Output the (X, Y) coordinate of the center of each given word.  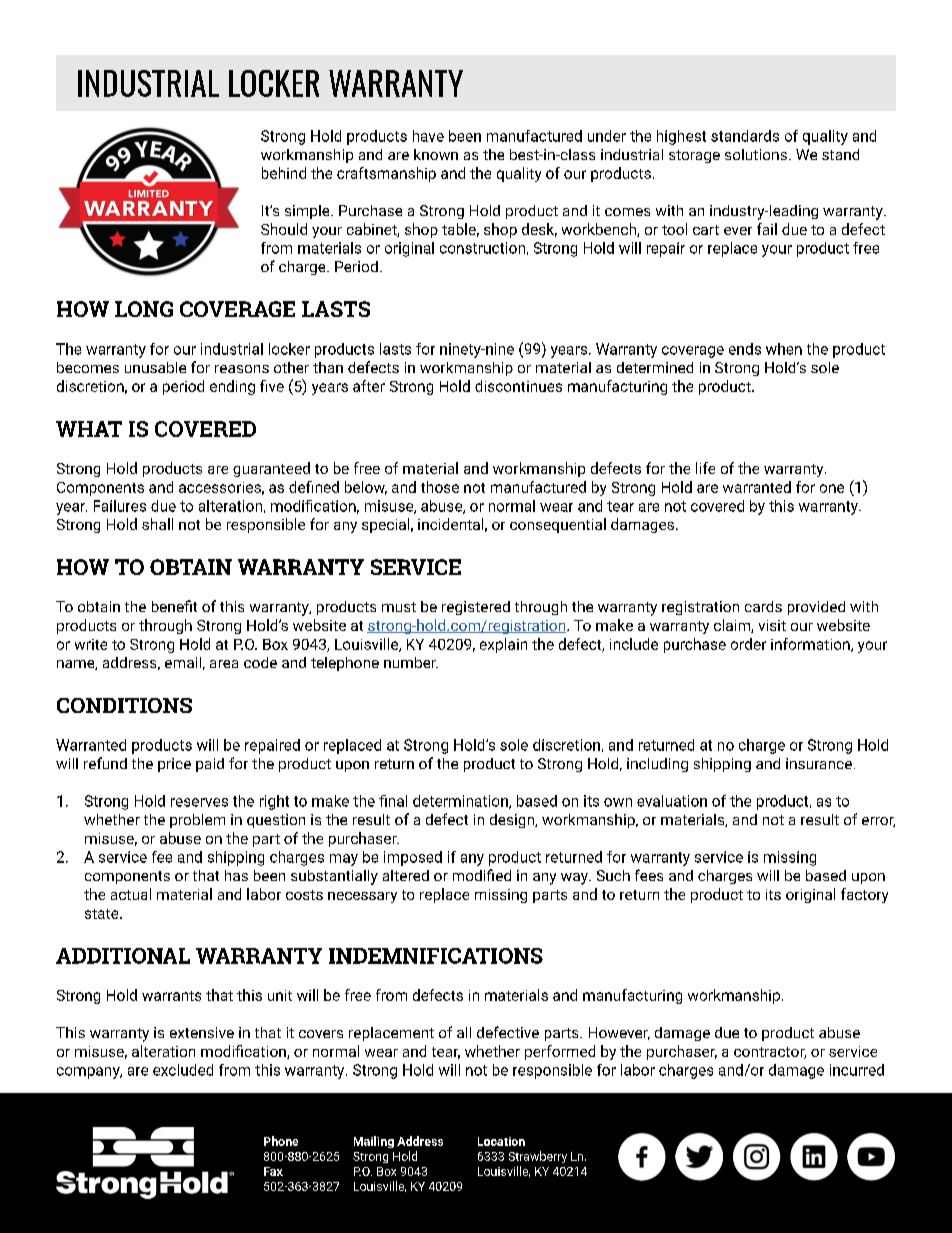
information (811, 645)
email (183, 662)
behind (284, 173)
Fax (273, 1171)
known (436, 154)
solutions (756, 154)
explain (503, 645)
